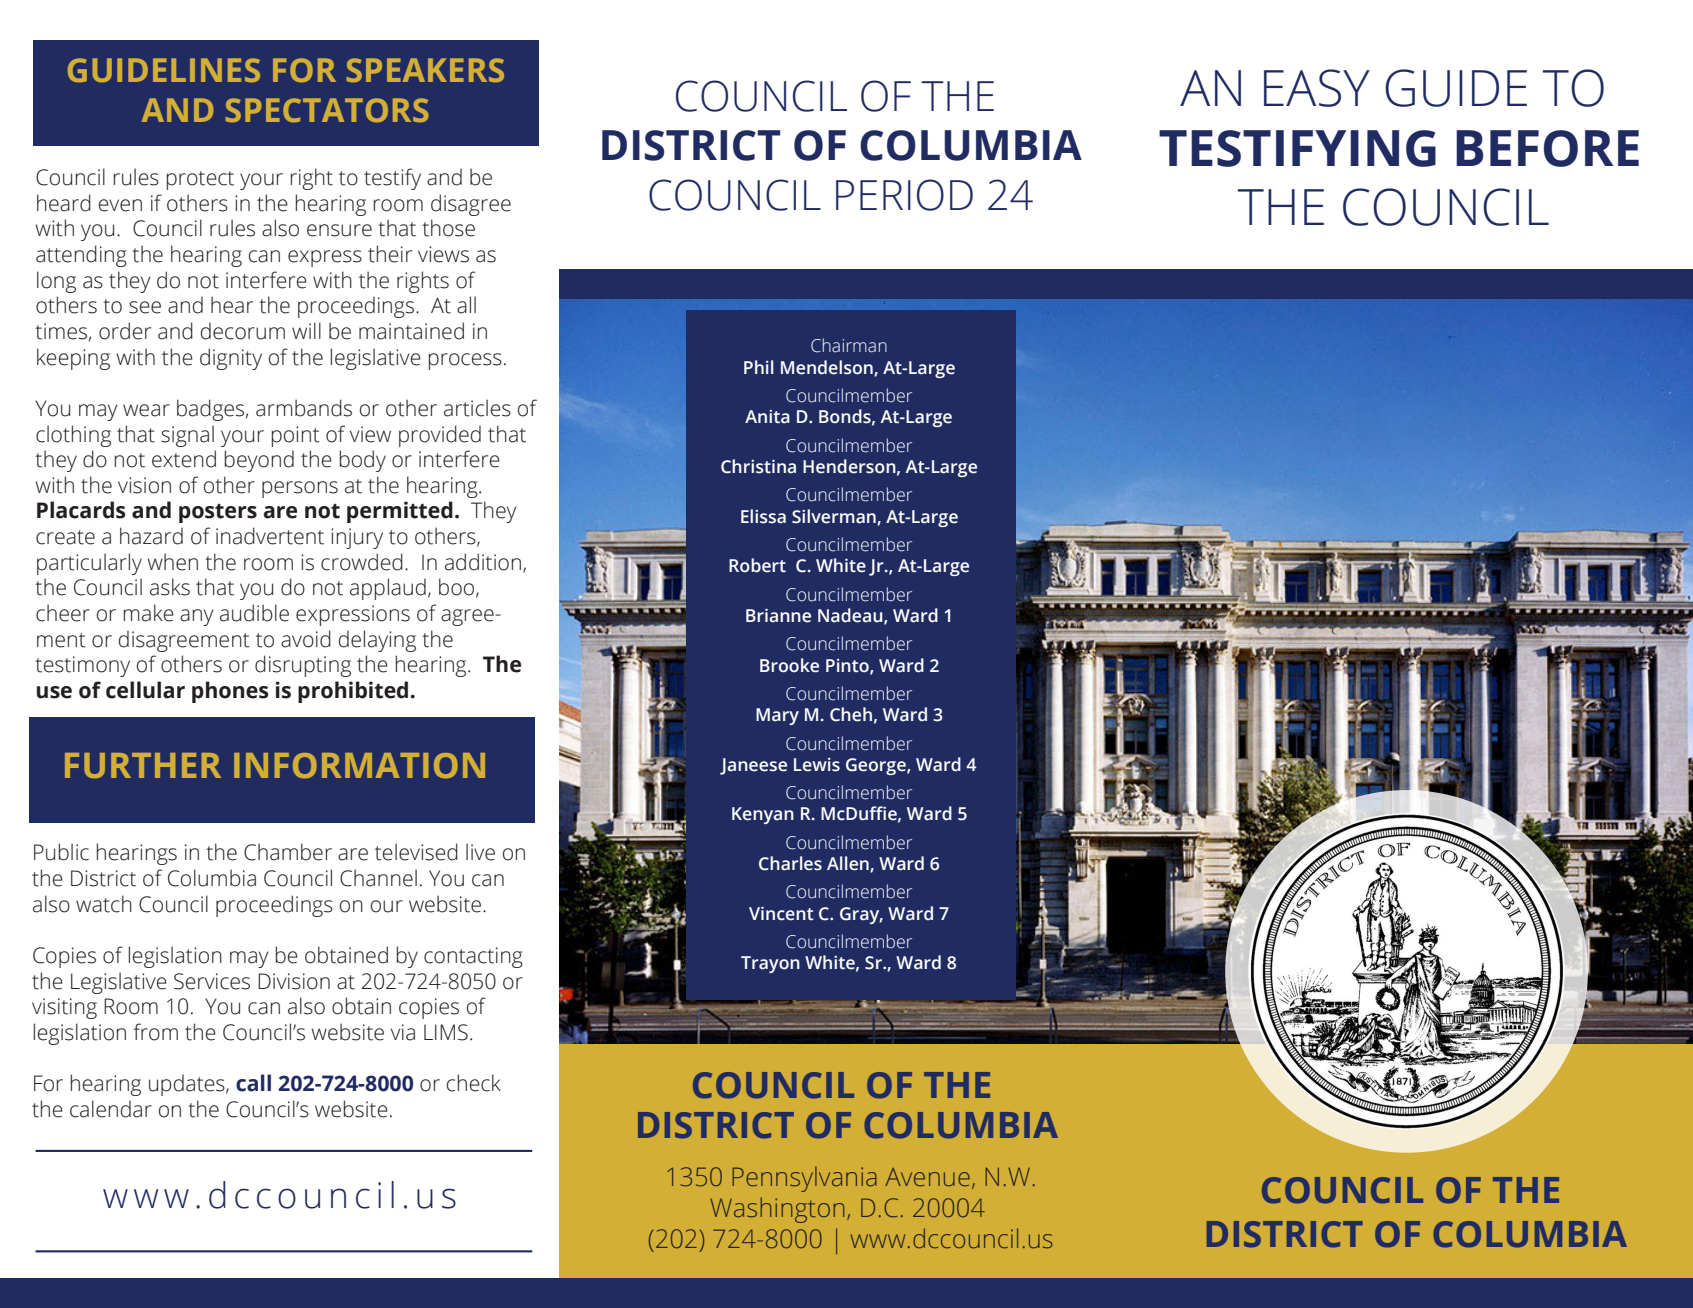 This document has height=1308, width=1693. I want to click on Allen, so click(849, 864).
